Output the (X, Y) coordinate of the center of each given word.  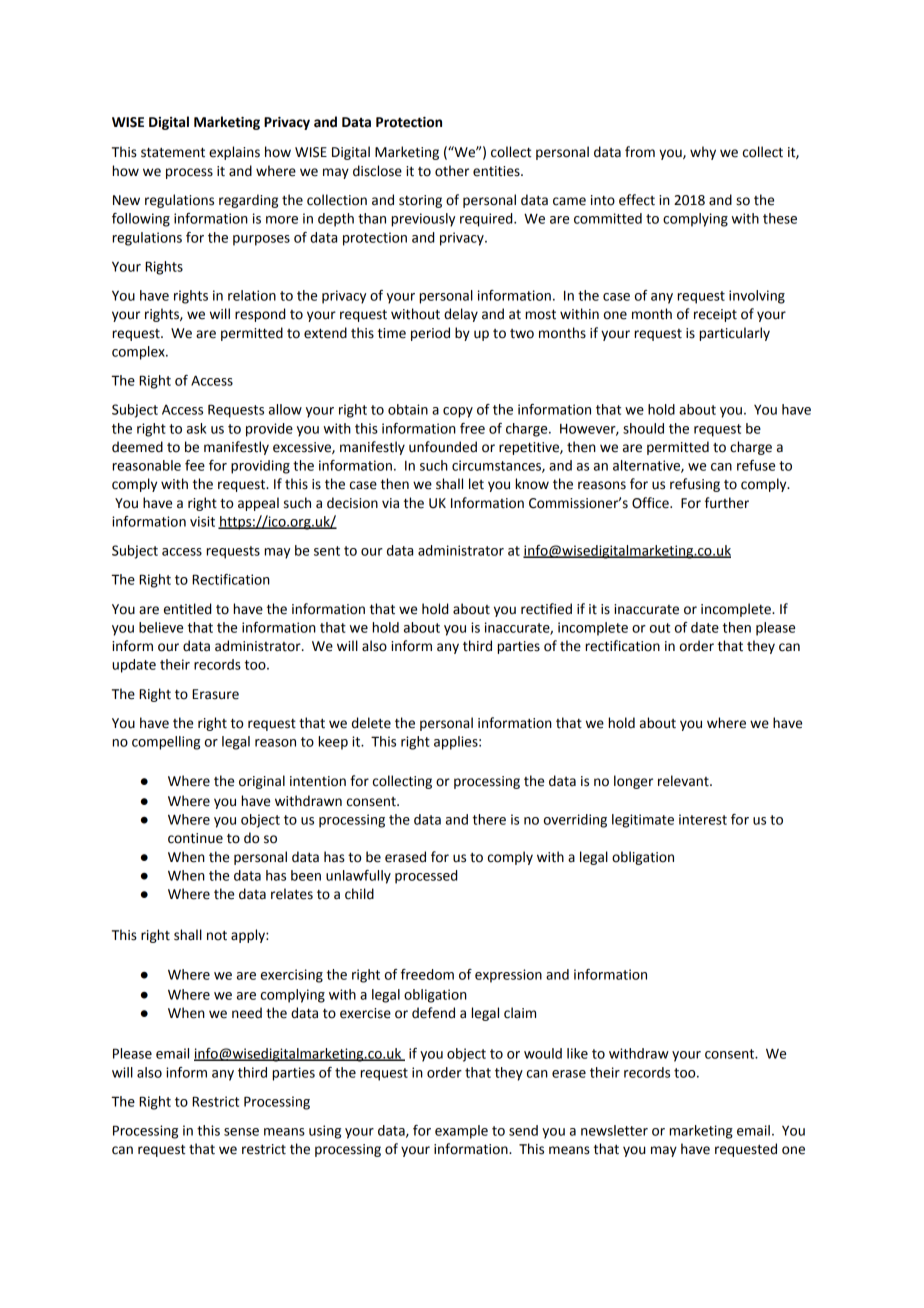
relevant (684, 781)
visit (202, 521)
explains (234, 153)
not (217, 936)
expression (508, 976)
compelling (166, 743)
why (703, 153)
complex (139, 353)
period (430, 334)
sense (241, 1132)
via (390, 503)
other (452, 171)
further (727, 503)
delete (371, 723)
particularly (734, 334)
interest (703, 819)
